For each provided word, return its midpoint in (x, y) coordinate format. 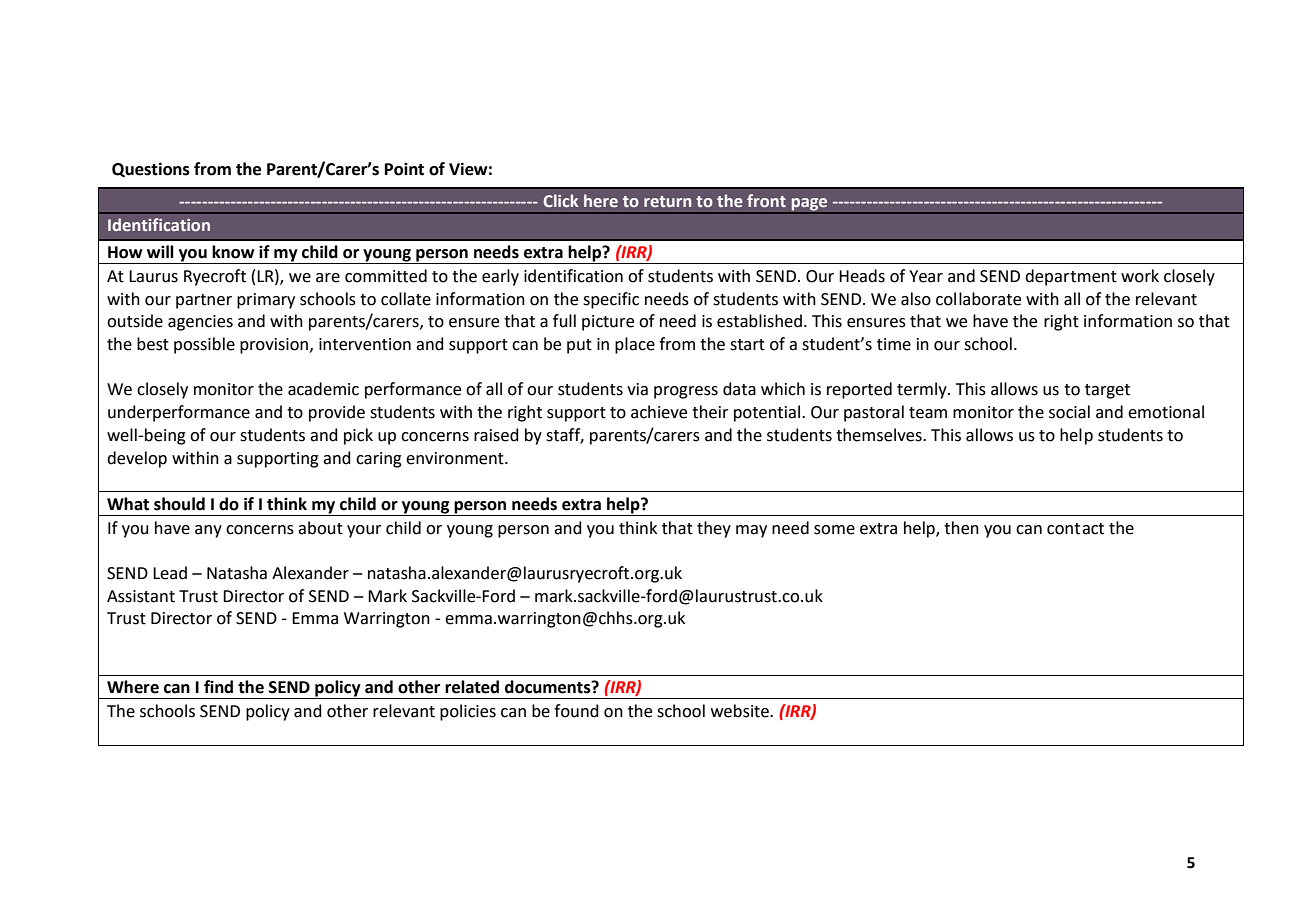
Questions (151, 169)
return (668, 201)
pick (358, 436)
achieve (659, 412)
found (576, 711)
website (741, 711)
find (218, 687)
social (1069, 412)
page (809, 205)
